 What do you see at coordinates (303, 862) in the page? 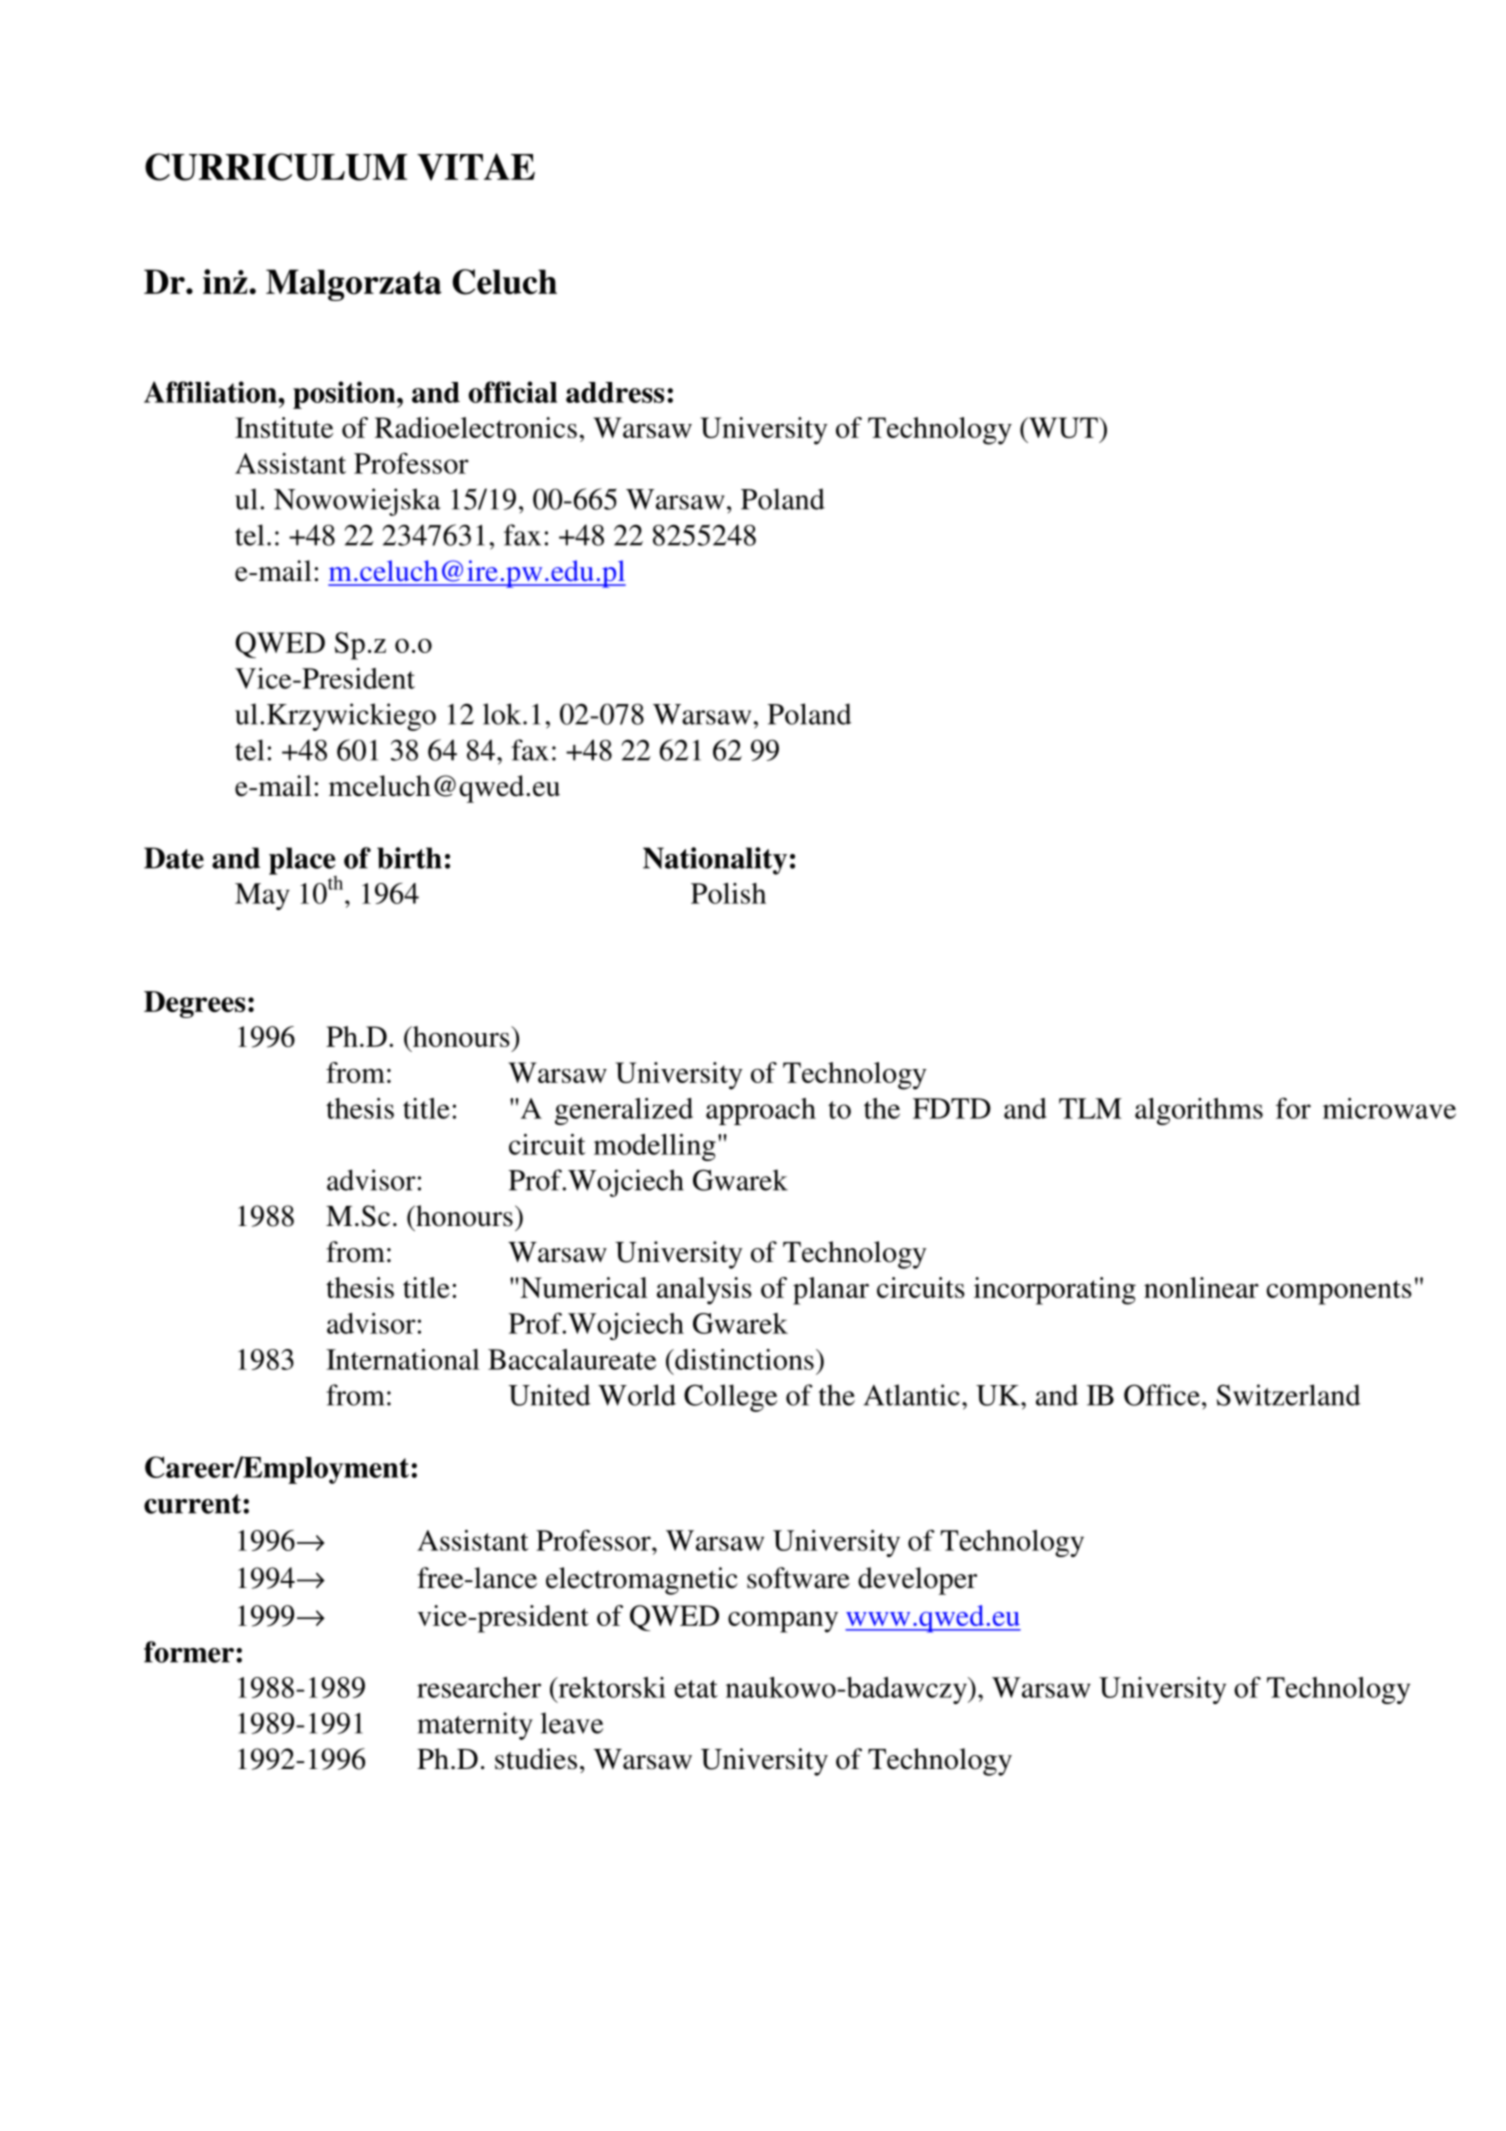
I see `place` at bounding box center [303, 862].
